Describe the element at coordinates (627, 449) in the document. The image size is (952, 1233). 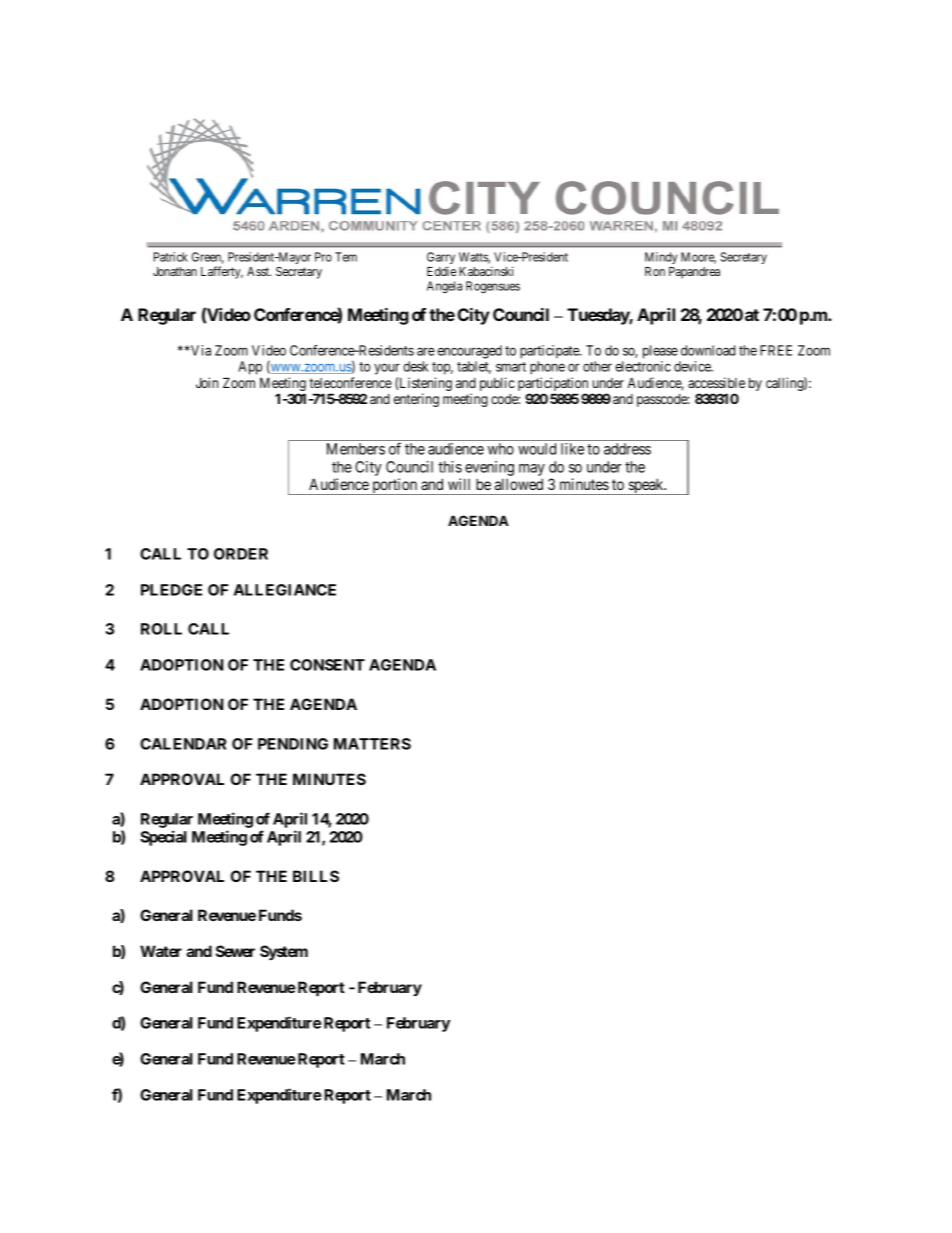
I see `address` at that location.
